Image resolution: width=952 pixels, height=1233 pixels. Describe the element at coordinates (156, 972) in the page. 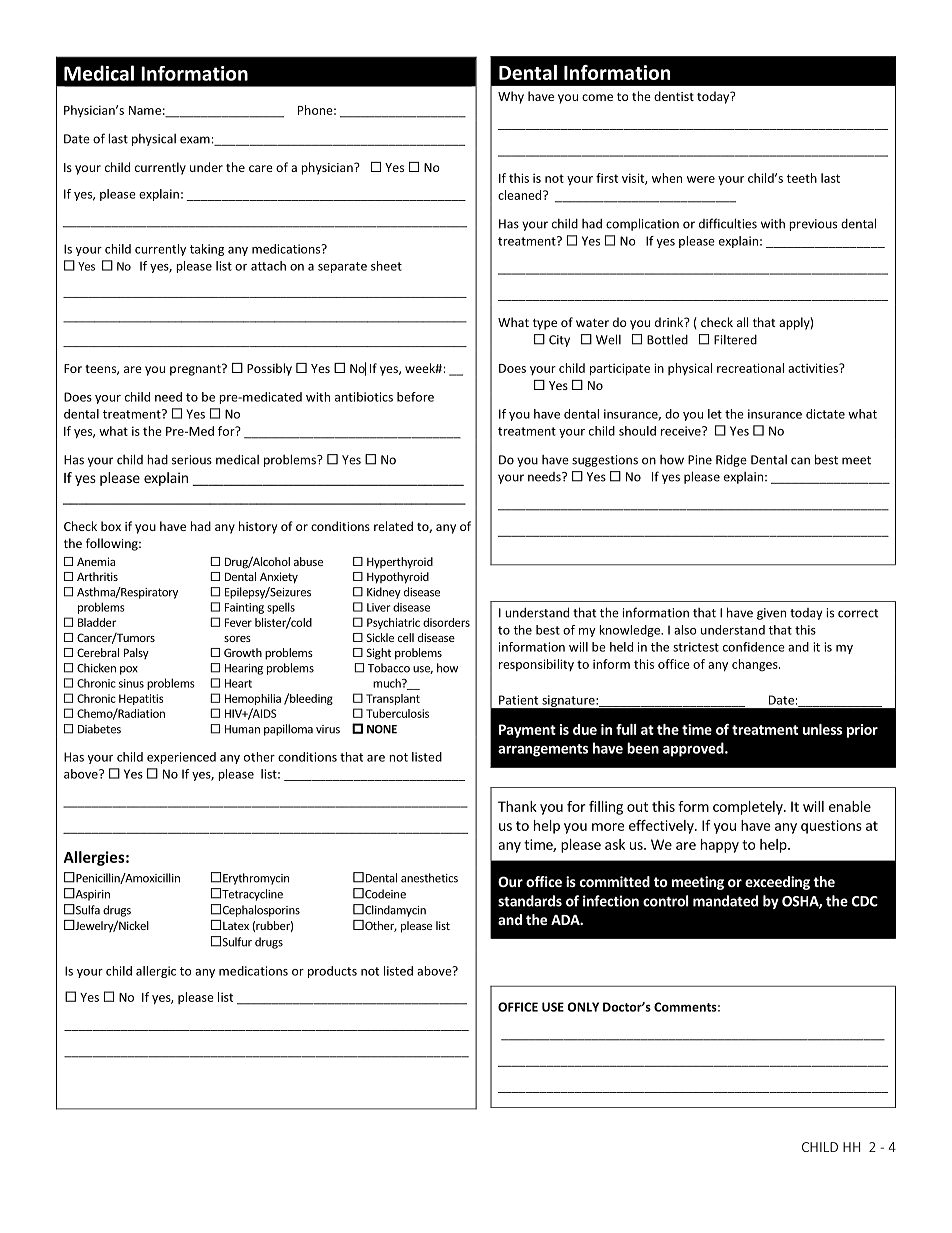

I see `allergic` at that location.
